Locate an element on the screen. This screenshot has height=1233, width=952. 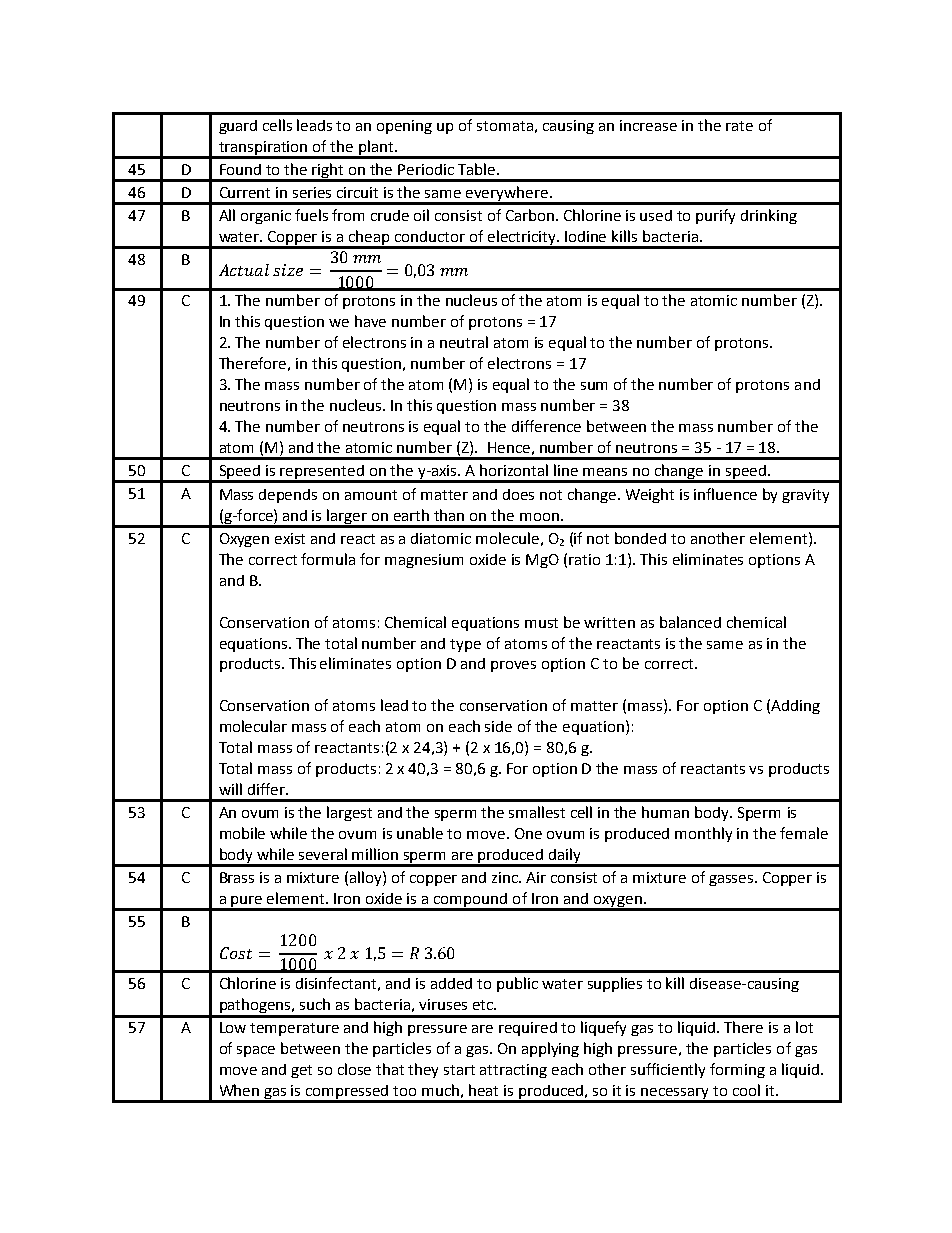
formula is located at coordinates (328, 559).
